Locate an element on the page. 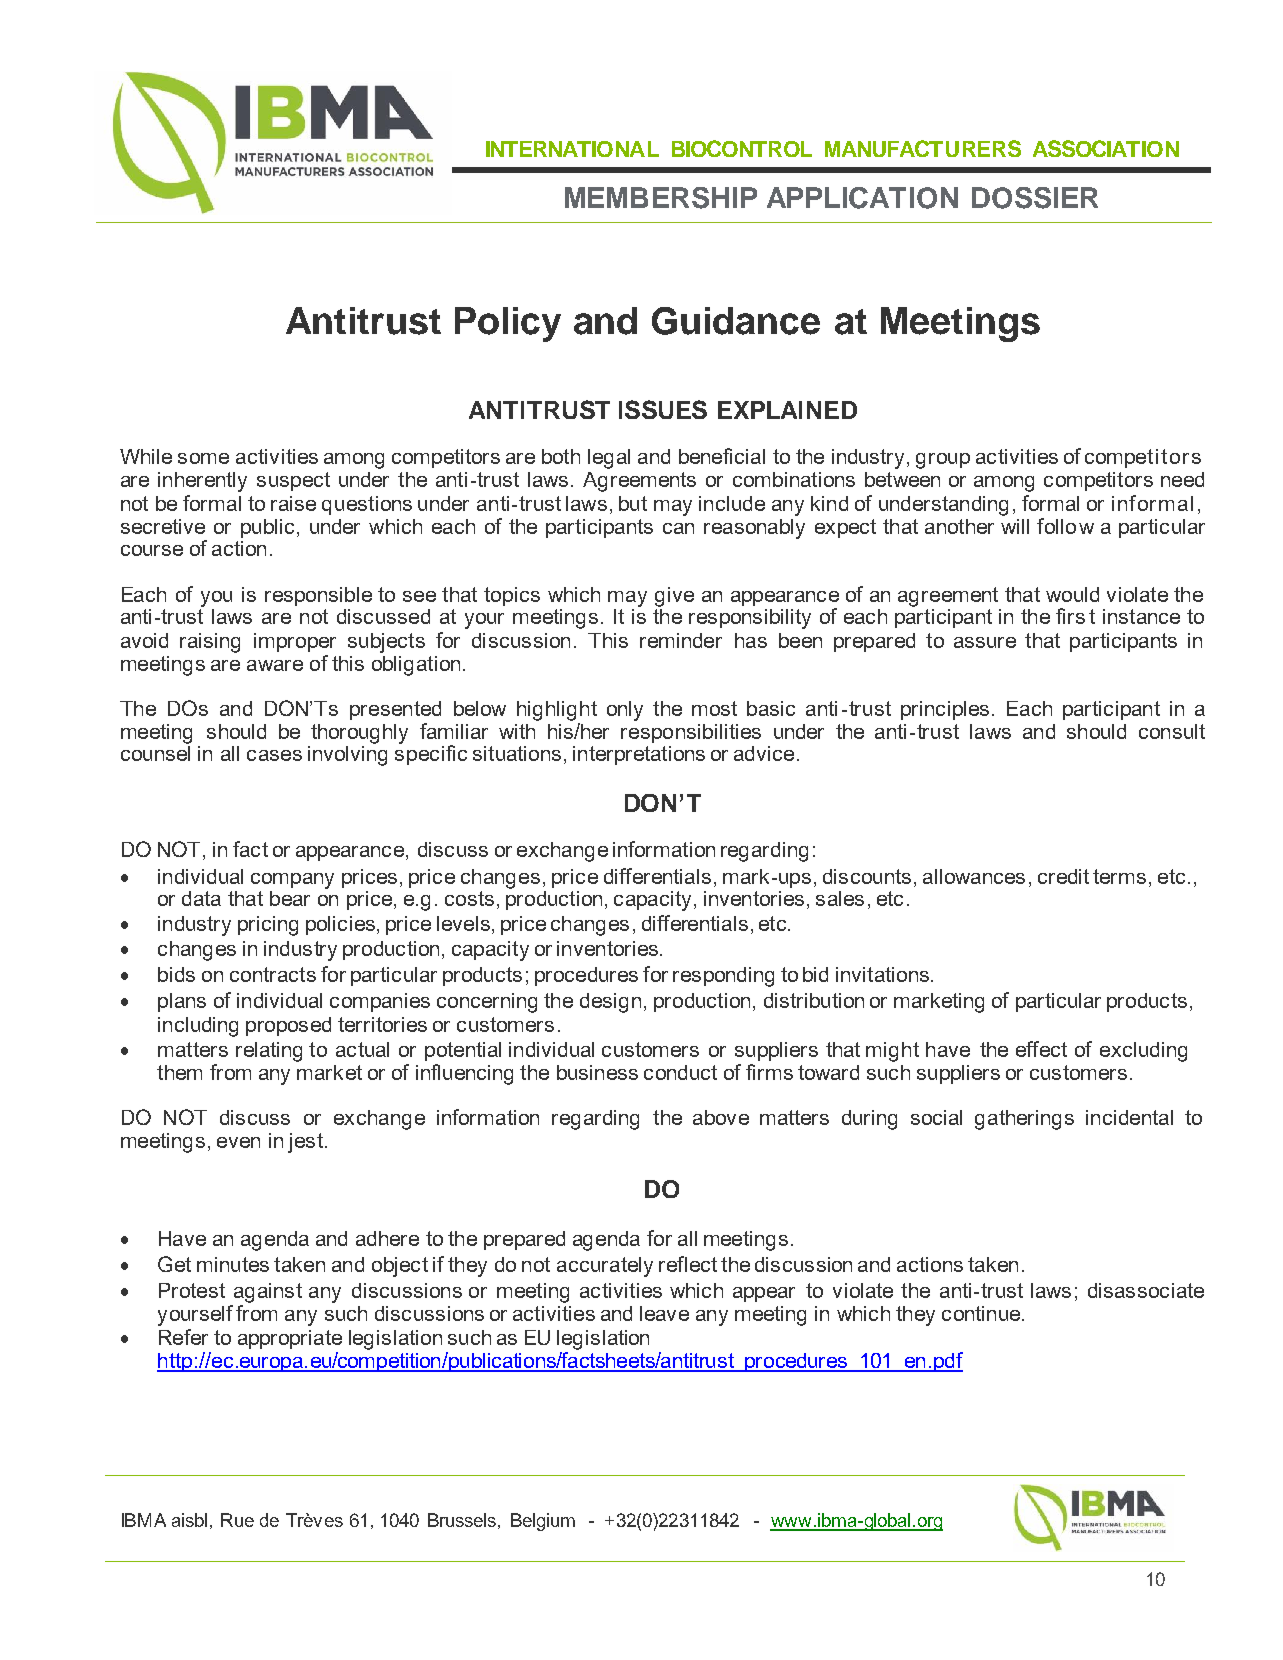  suspect is located at coordinates (293, 481).
